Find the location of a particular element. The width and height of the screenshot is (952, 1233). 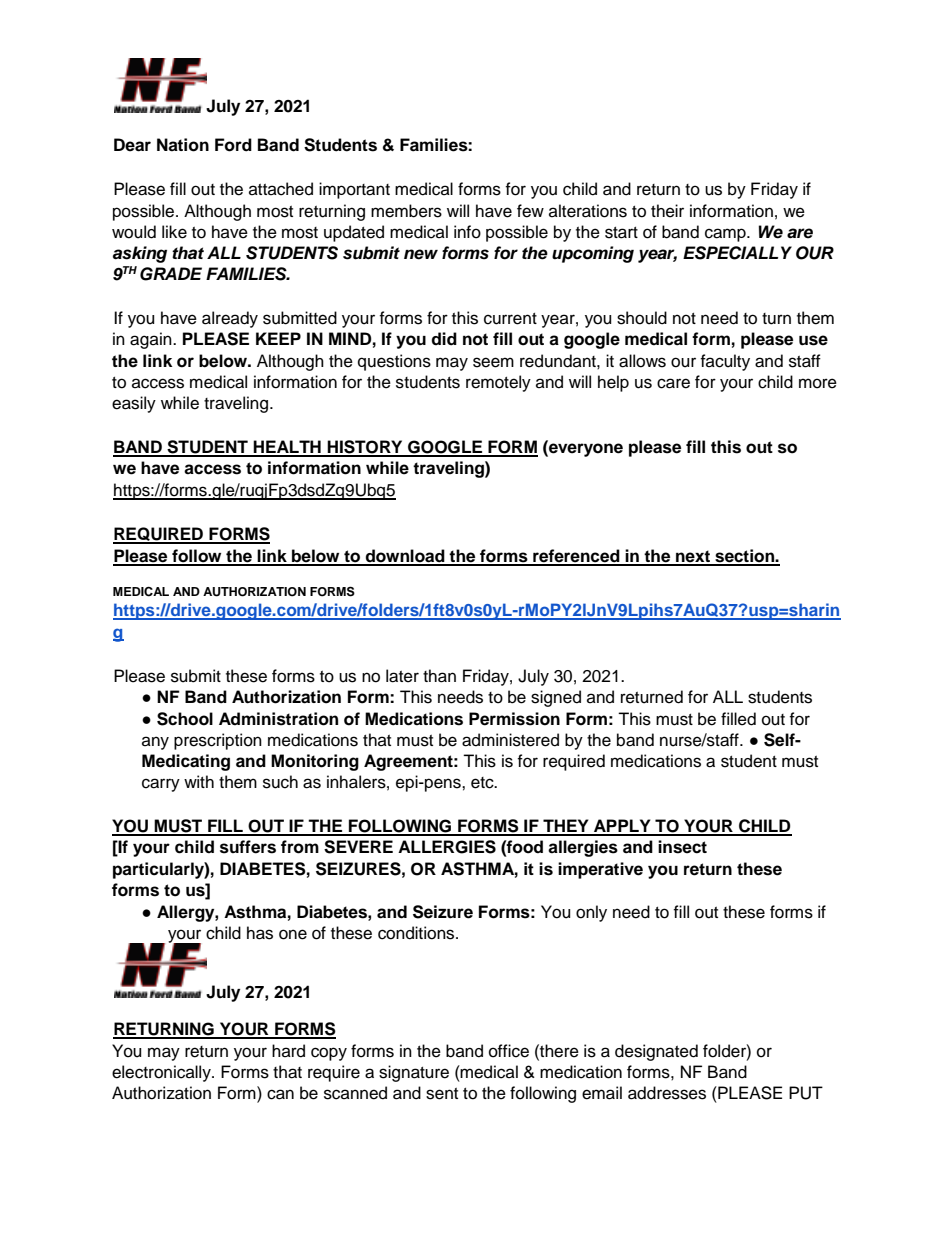

School is located at coordinates (185, 719).
